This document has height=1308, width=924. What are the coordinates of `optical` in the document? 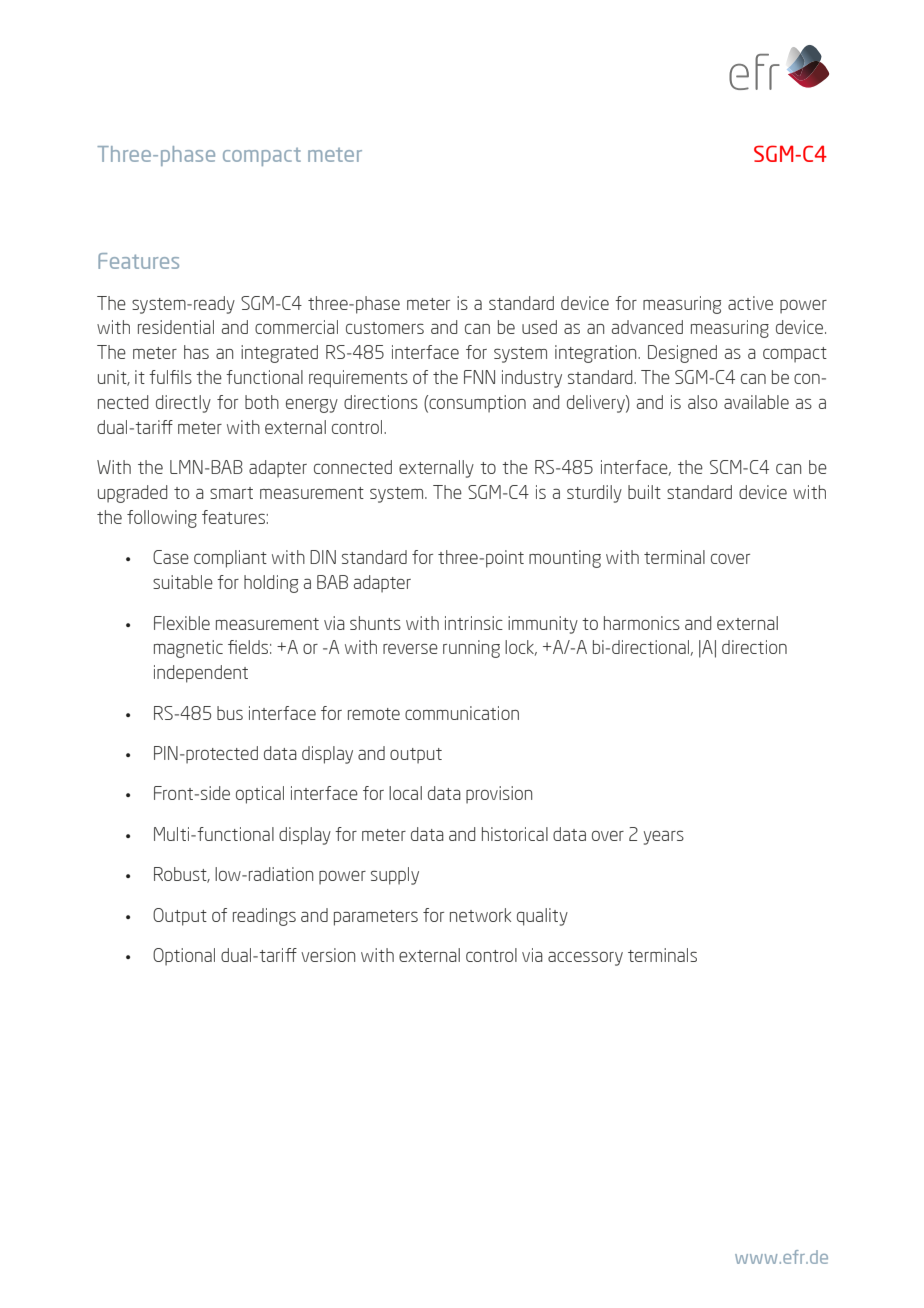 It's located at (260, 795).
